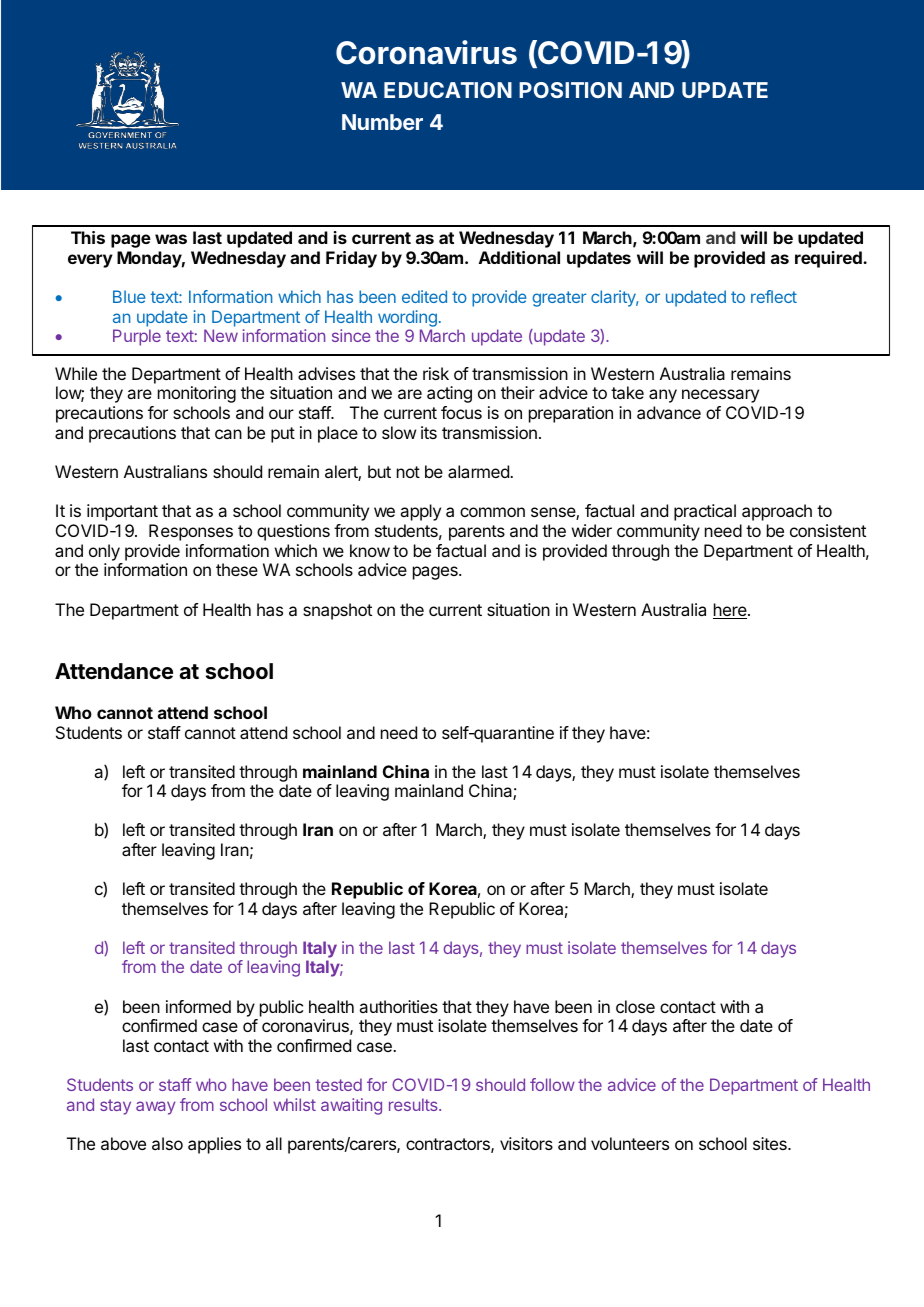 The height and width of the page is (1307, 924). I want to click on away, so click(156, 1108).
